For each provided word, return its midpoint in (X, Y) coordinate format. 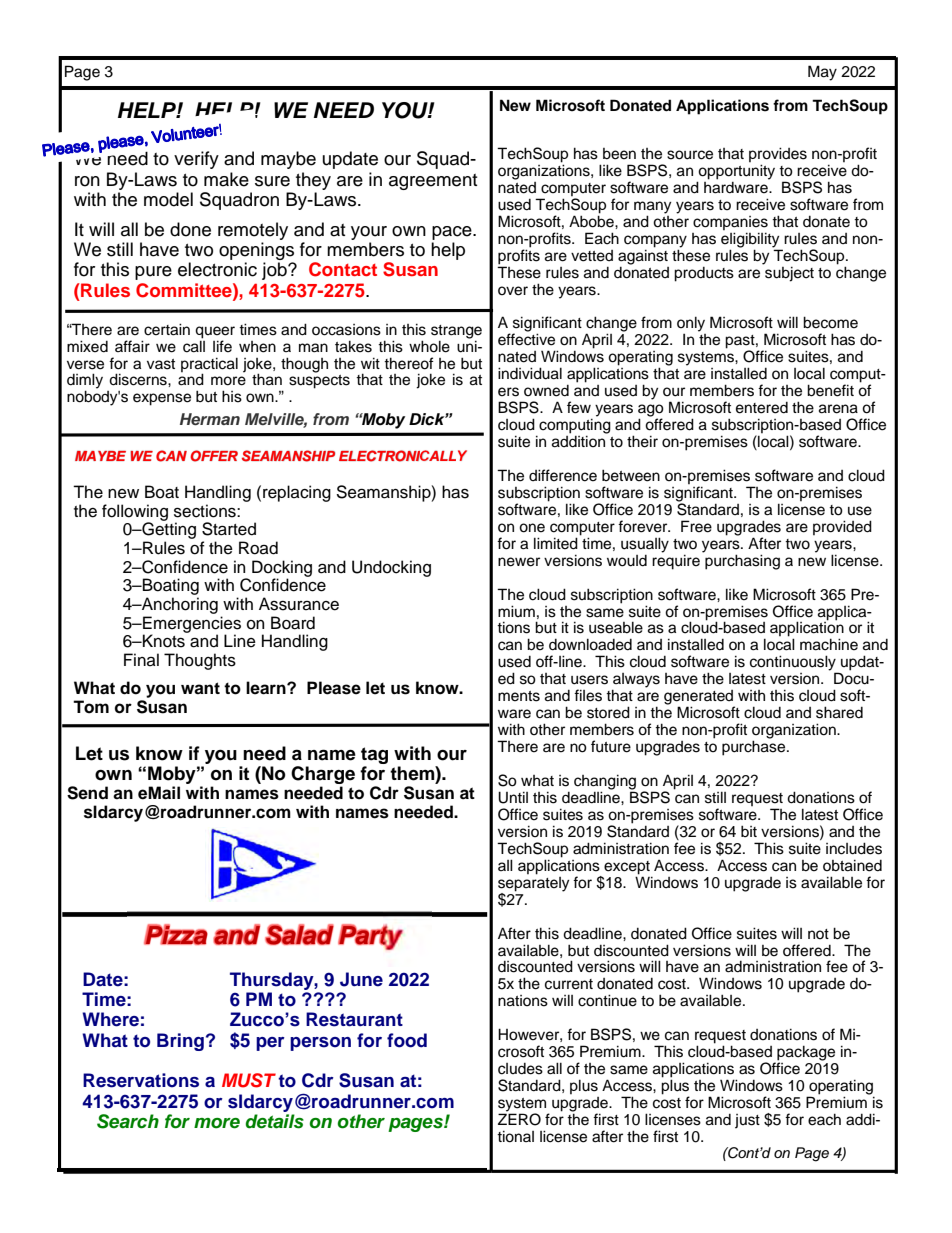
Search (128, 1121)
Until (513, 797)
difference (563, 475)
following (135, 513)
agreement (433, 182)
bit (749, 831)
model (168, 199)
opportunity (736, 173)
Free (696, 526)
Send (87, 793)
